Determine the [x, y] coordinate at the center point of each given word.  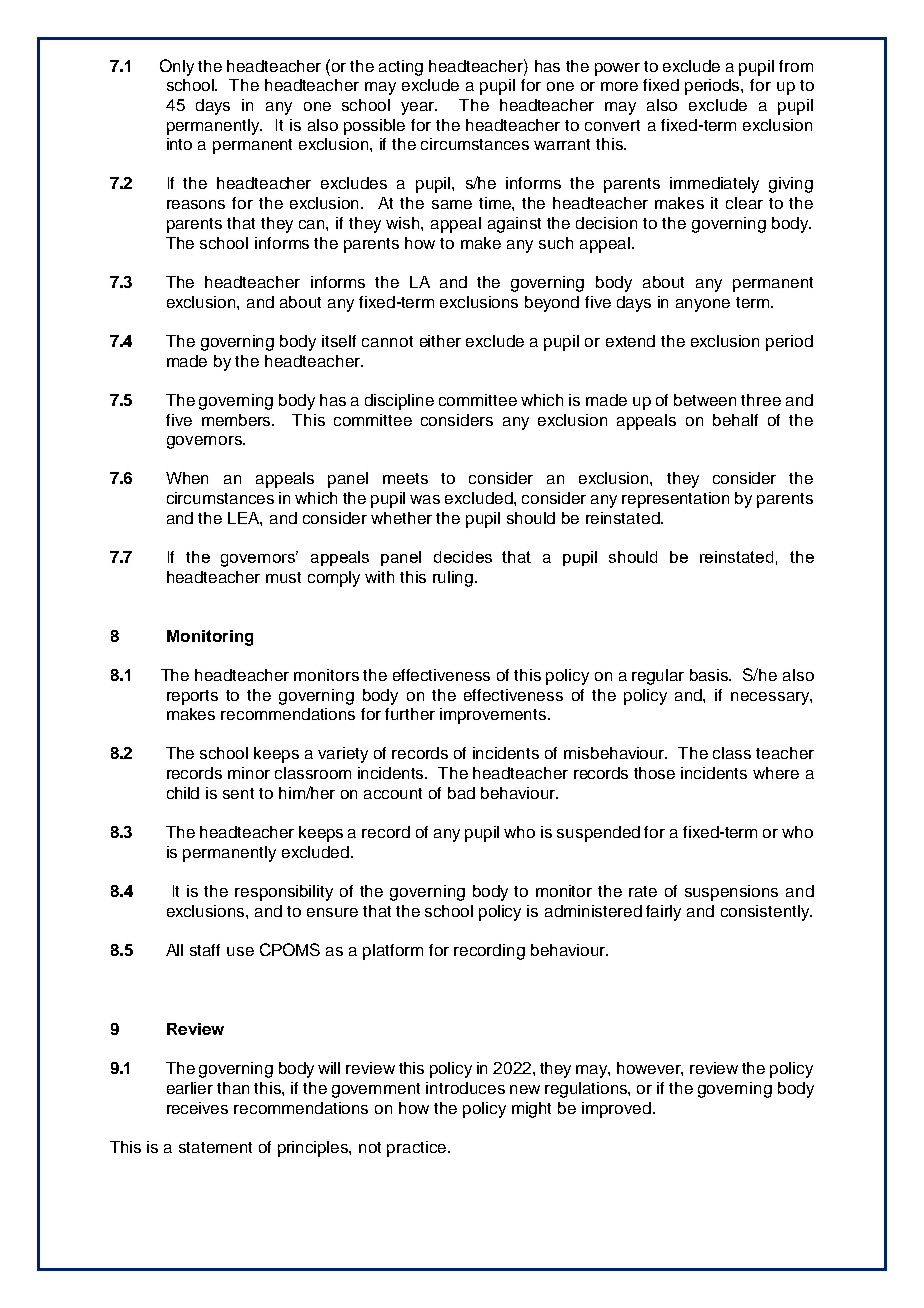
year [419, 108]
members [238, 420]
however [650, 1069]
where [776, 773]
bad [461, 793]
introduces [465, 1088]
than [233, 1088]
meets [405, 478]
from [796, 66]
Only [177, 67]
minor [249, 773]
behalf [735, 420]
